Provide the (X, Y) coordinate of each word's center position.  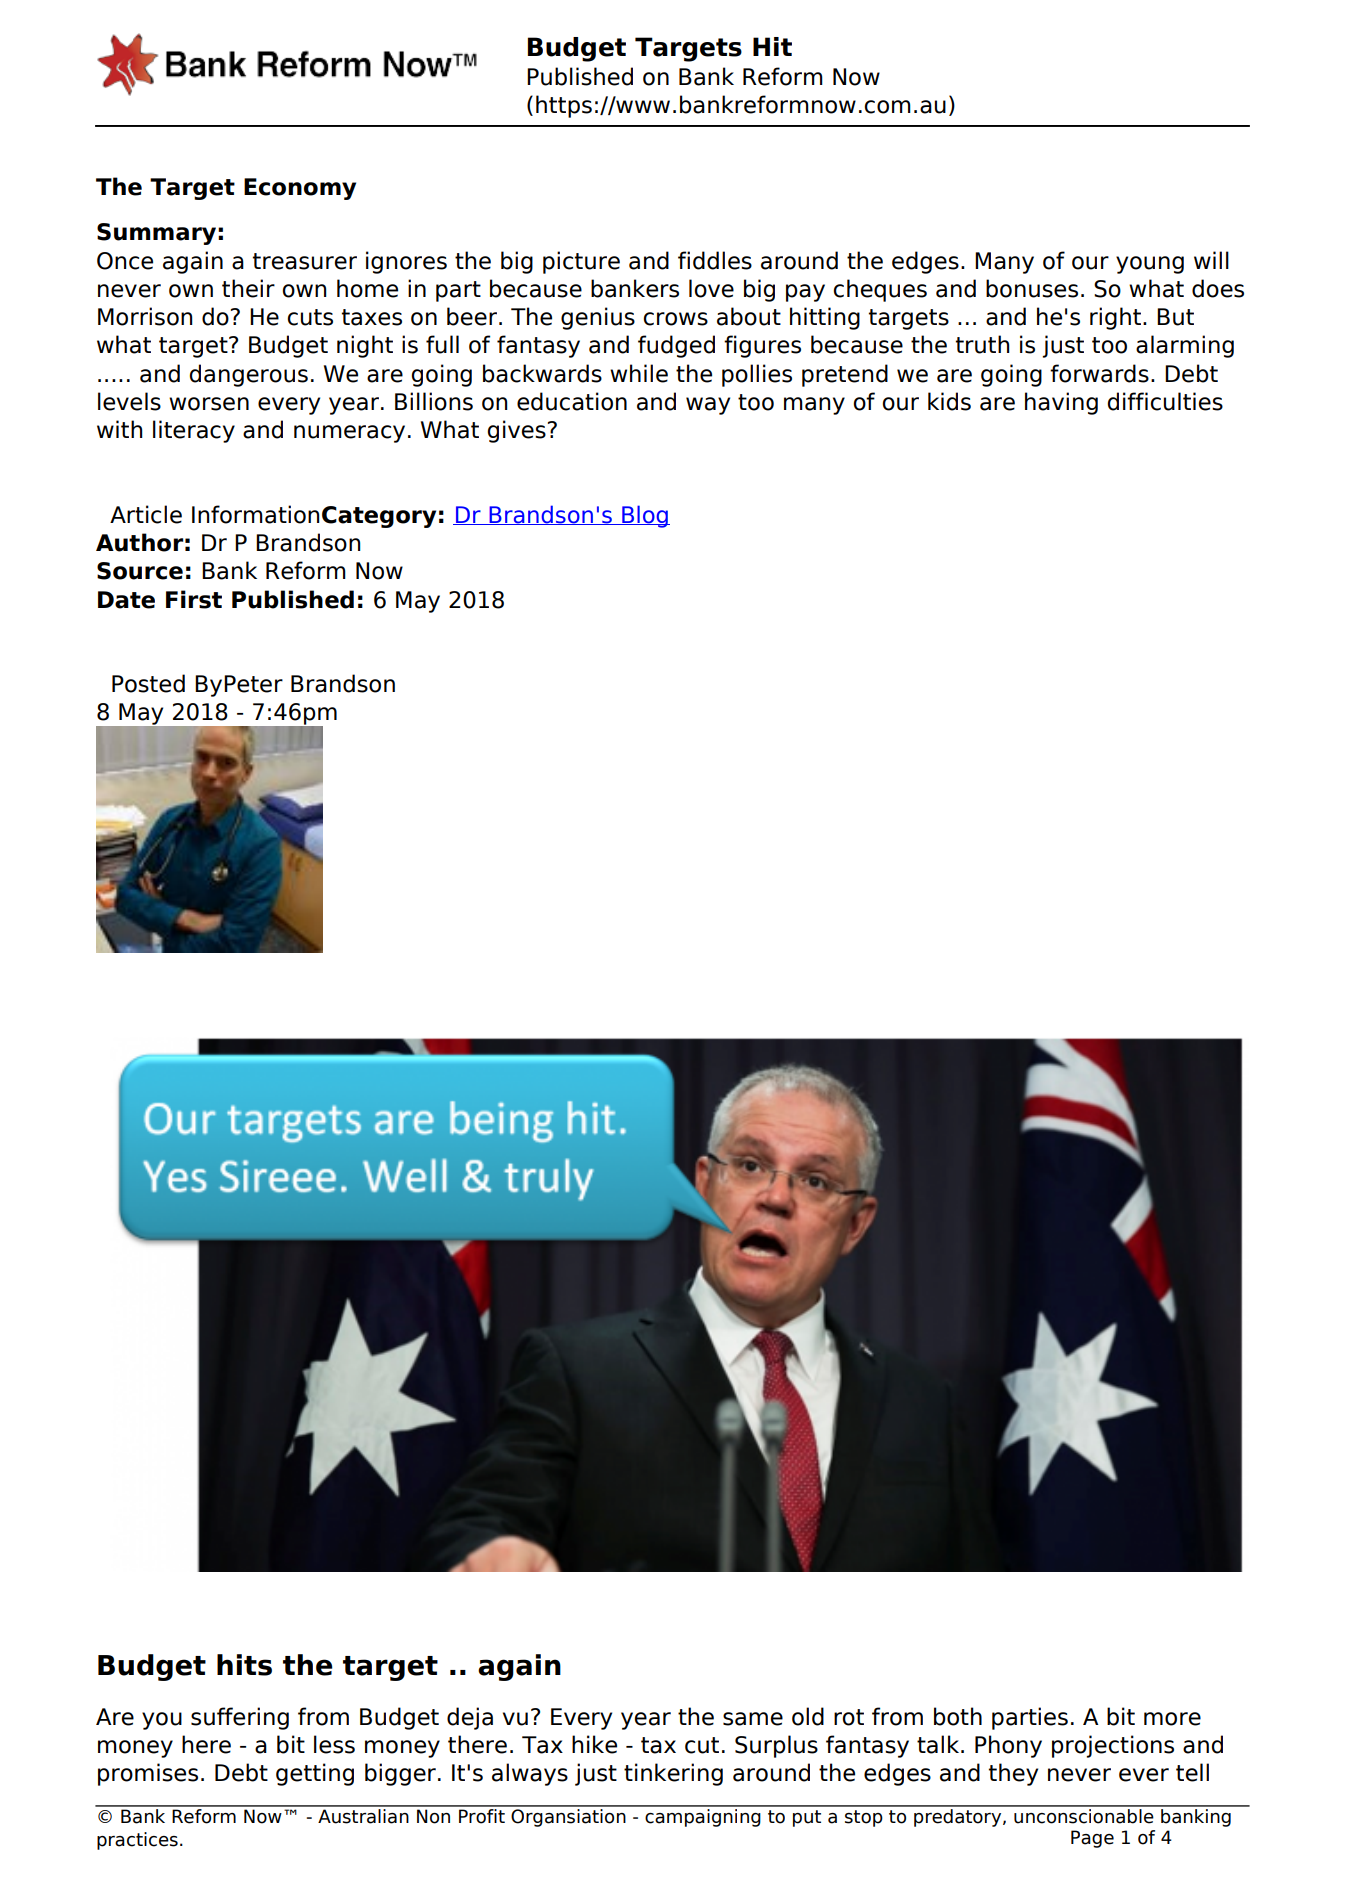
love (711, 288)
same (753, 1719)
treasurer (305, 261)
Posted (148, 683)
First (194, 599)
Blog (645, 516)
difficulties (1165, 401)
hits (244, 1665)
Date (126, 600)
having (1061, 403)
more (1172, 1719)
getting (315, 1774)
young (1150, 265)
